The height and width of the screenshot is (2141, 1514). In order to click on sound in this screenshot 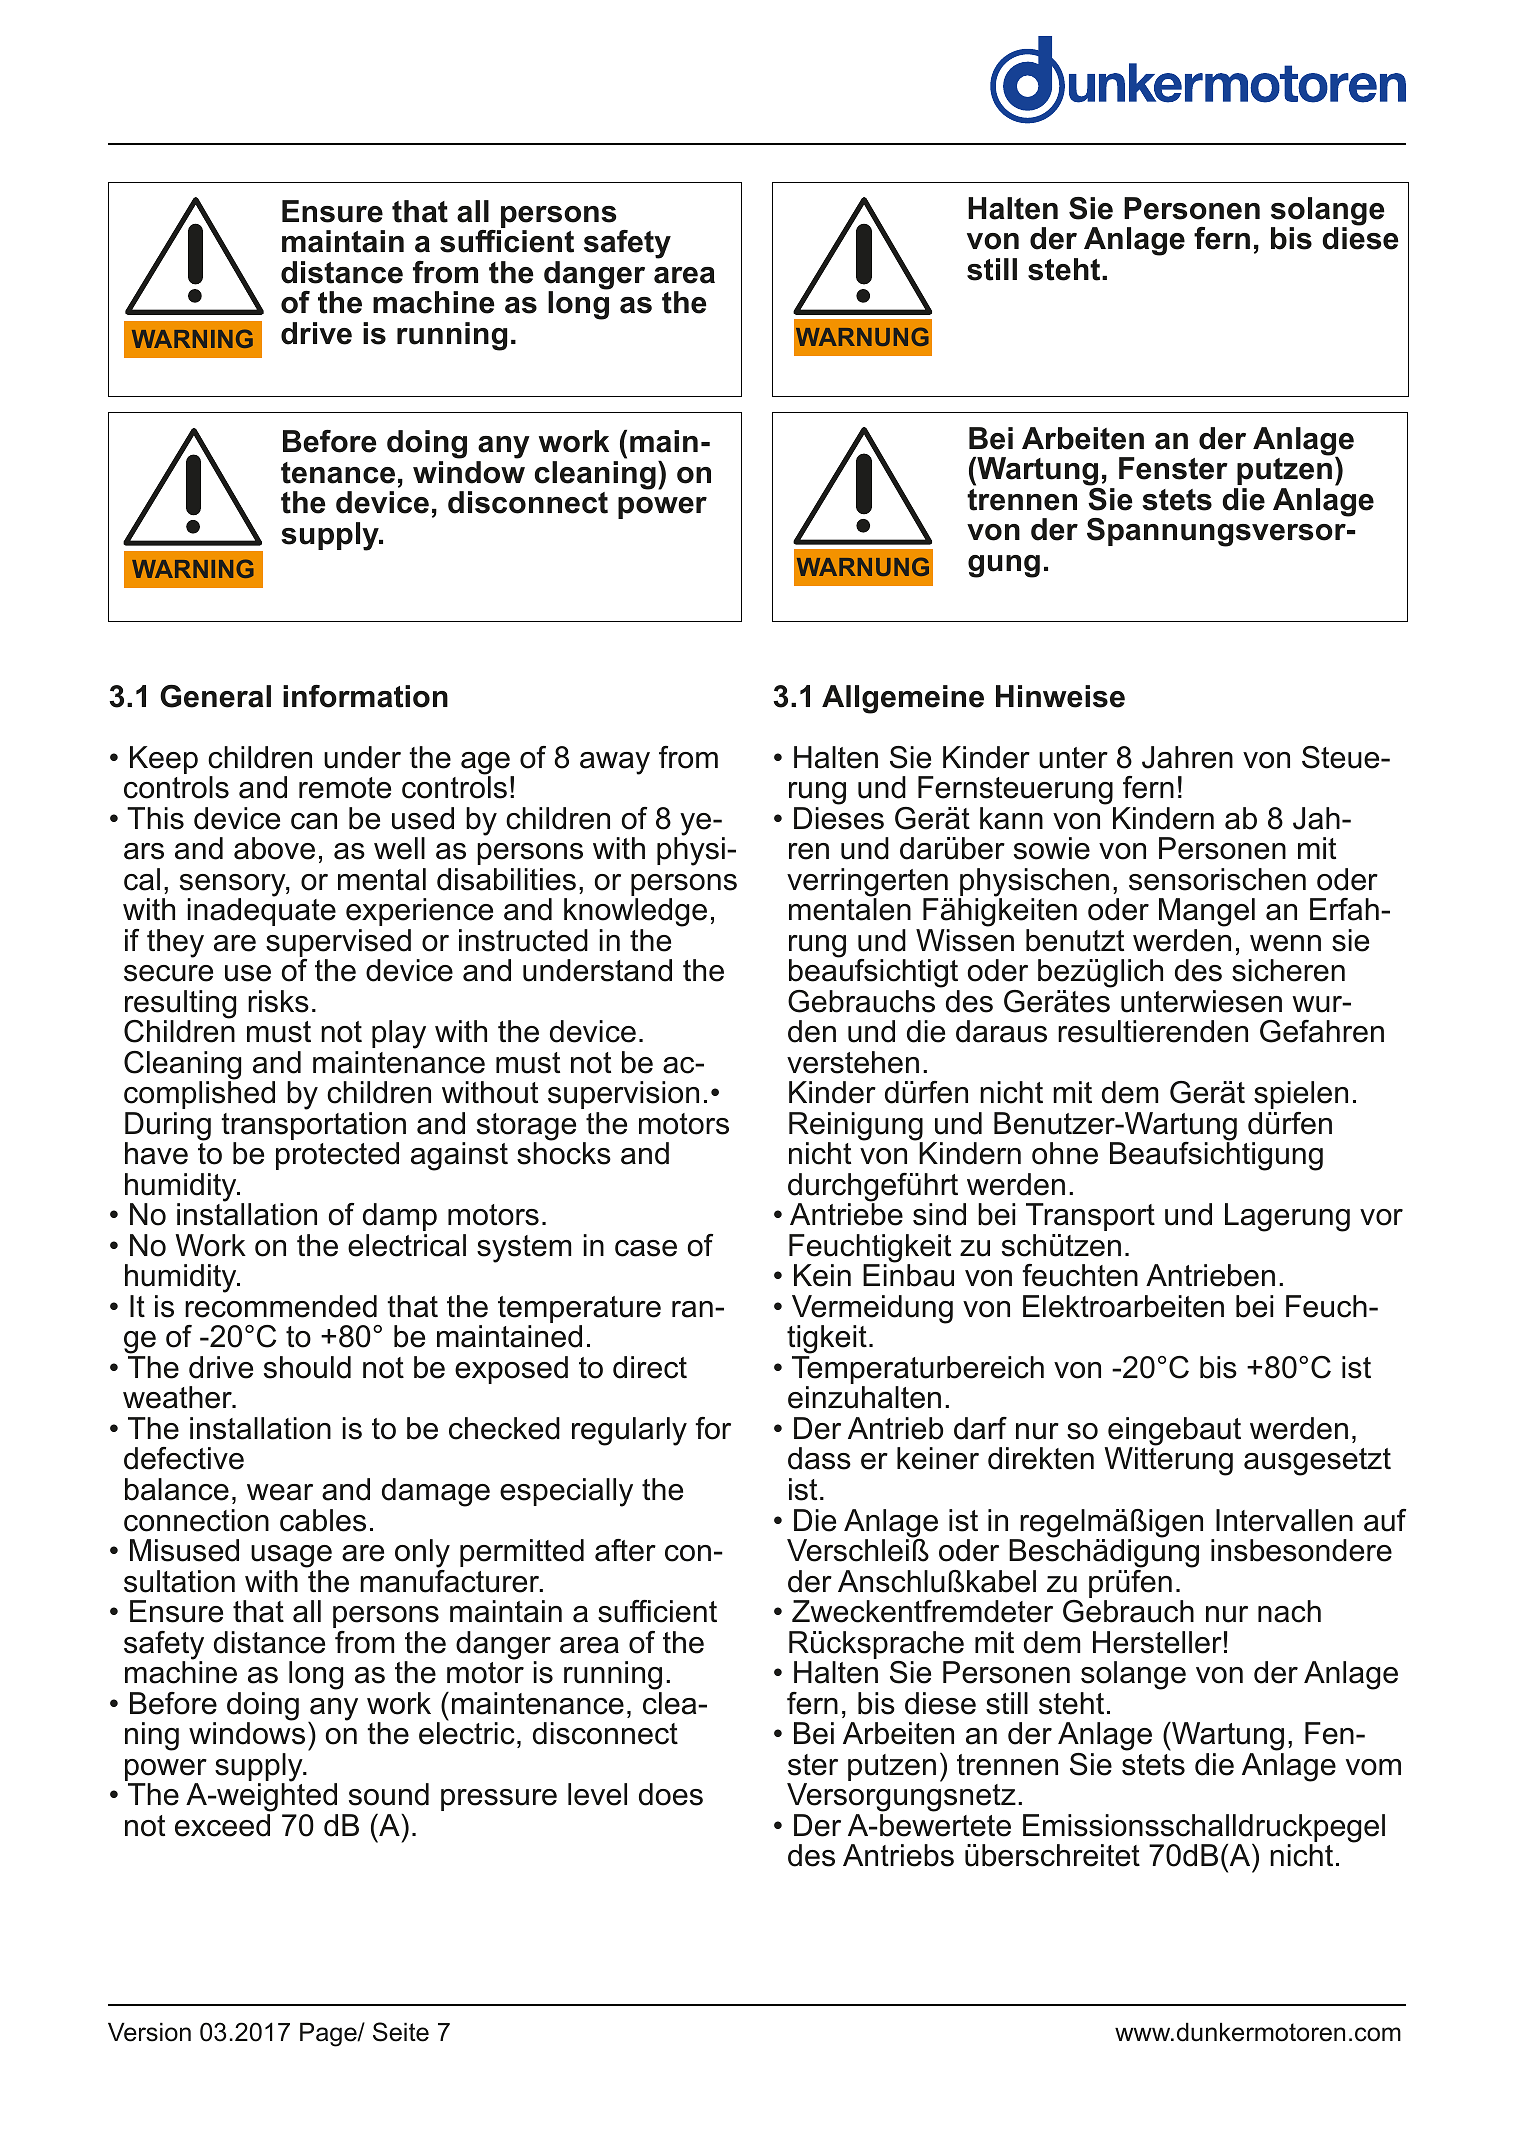, I will do `click(389, 1794)`.
